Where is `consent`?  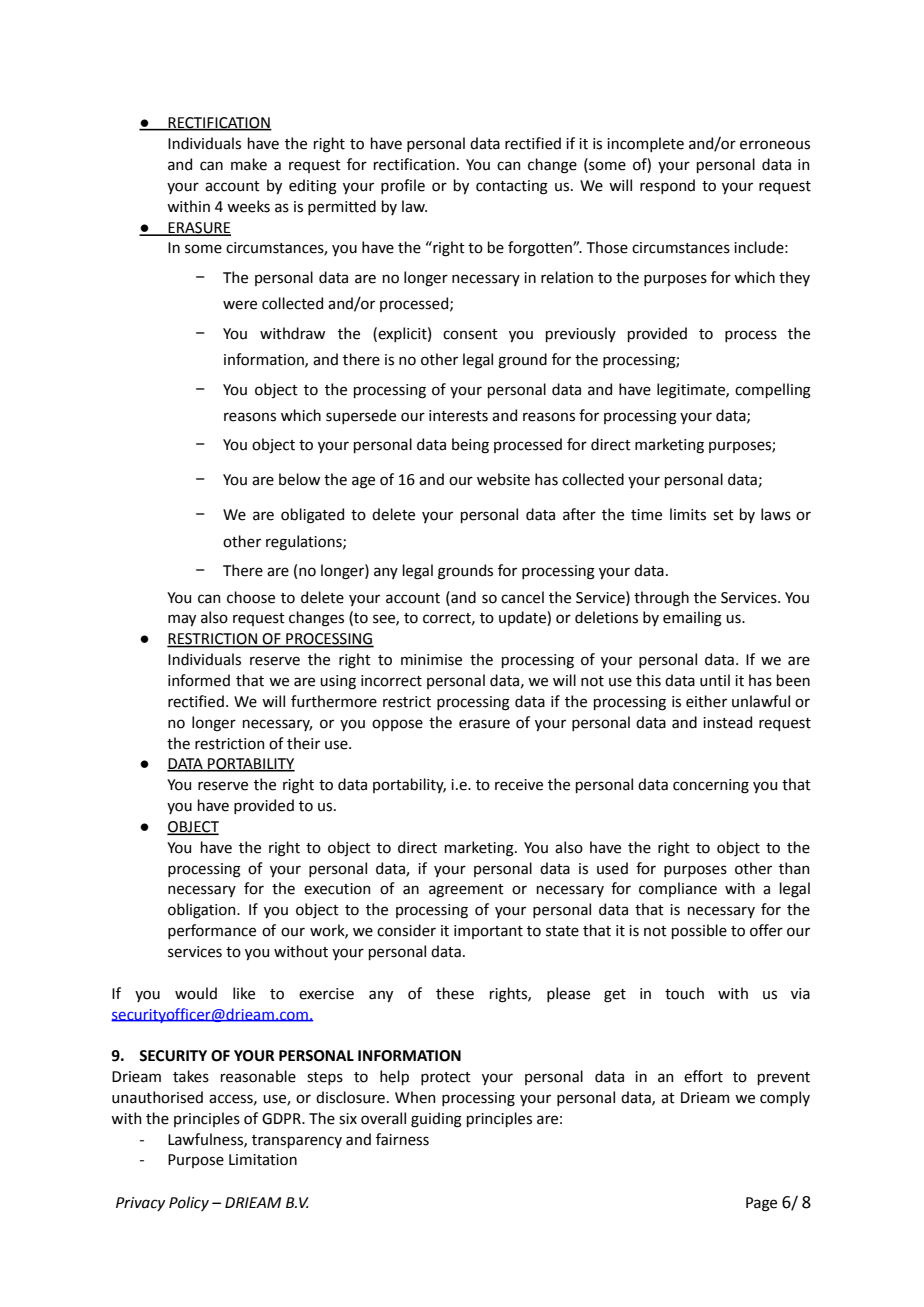
consent is located at coordinates (470, 334).
